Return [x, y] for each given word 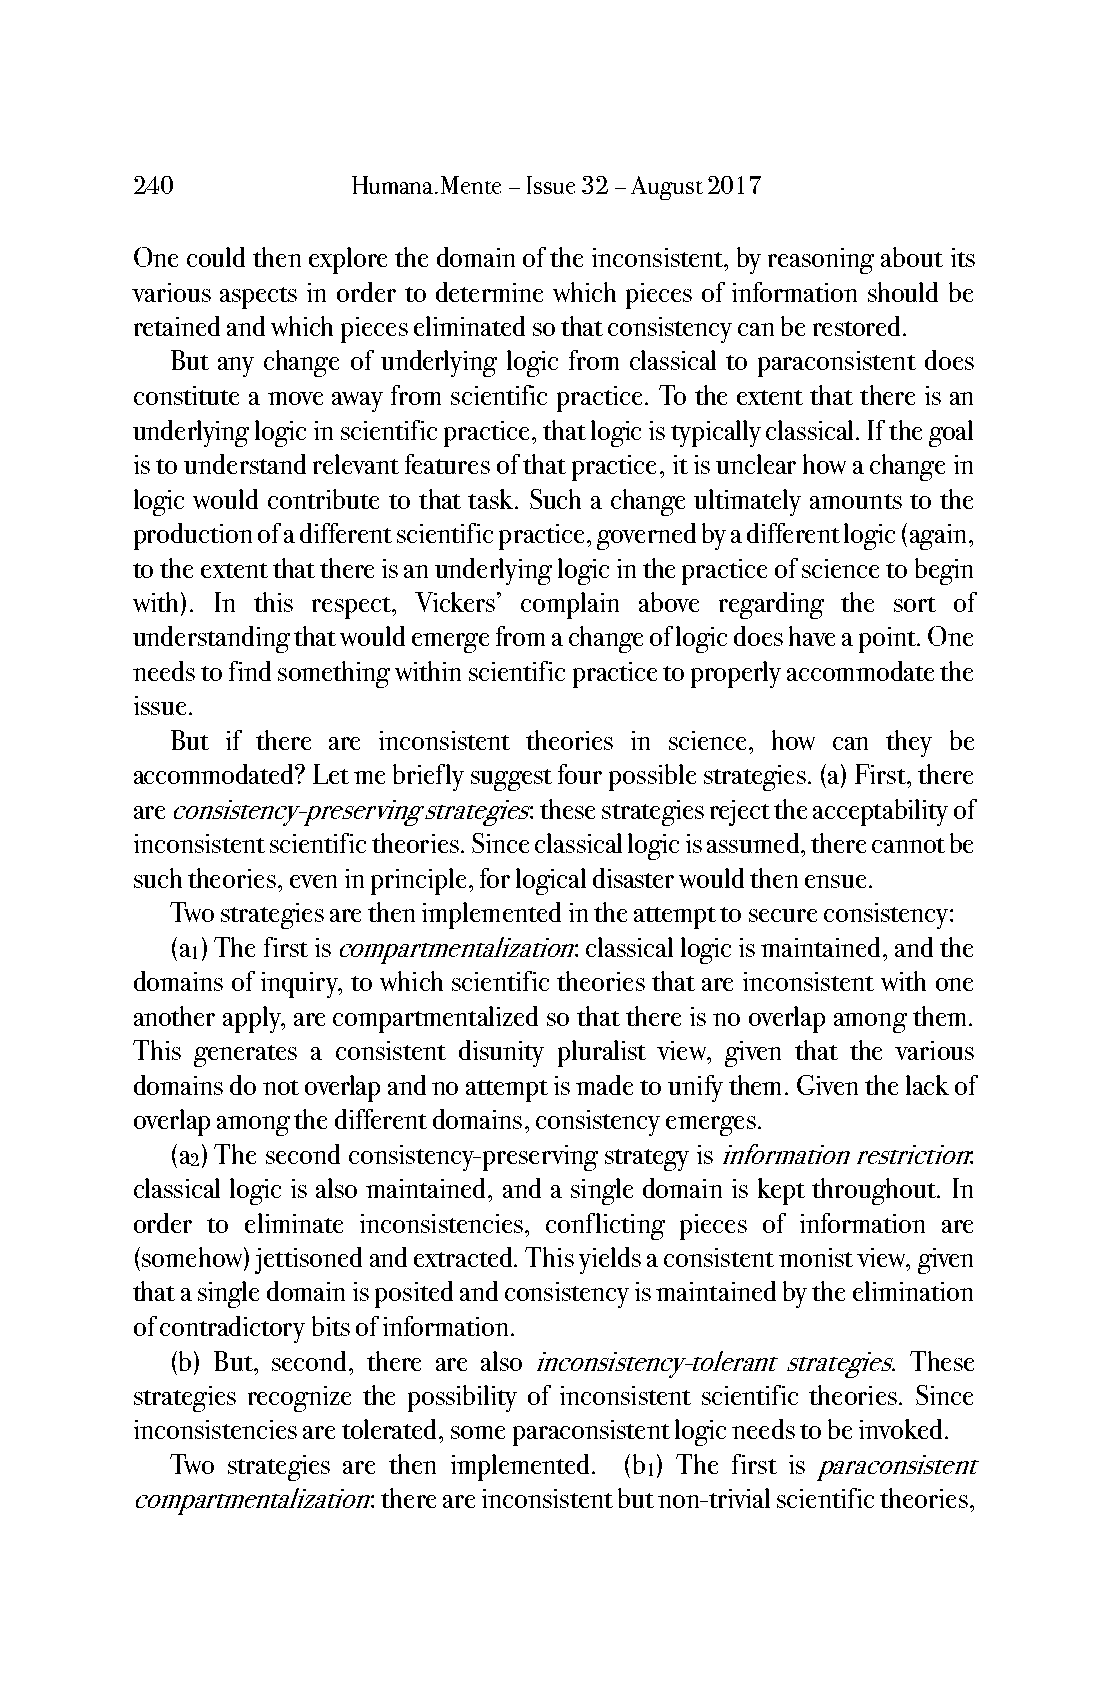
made [604, 1085]
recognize [299, 1399]
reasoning [821, 261]
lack [927, 1085]
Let [331, 774]
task [492, 499]
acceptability [880, 812]
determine [489, 292]
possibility [462, 1398]
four [580, 774]
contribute [323, 499]
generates [245, 1056]
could [216, 257]
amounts [856, 501]
